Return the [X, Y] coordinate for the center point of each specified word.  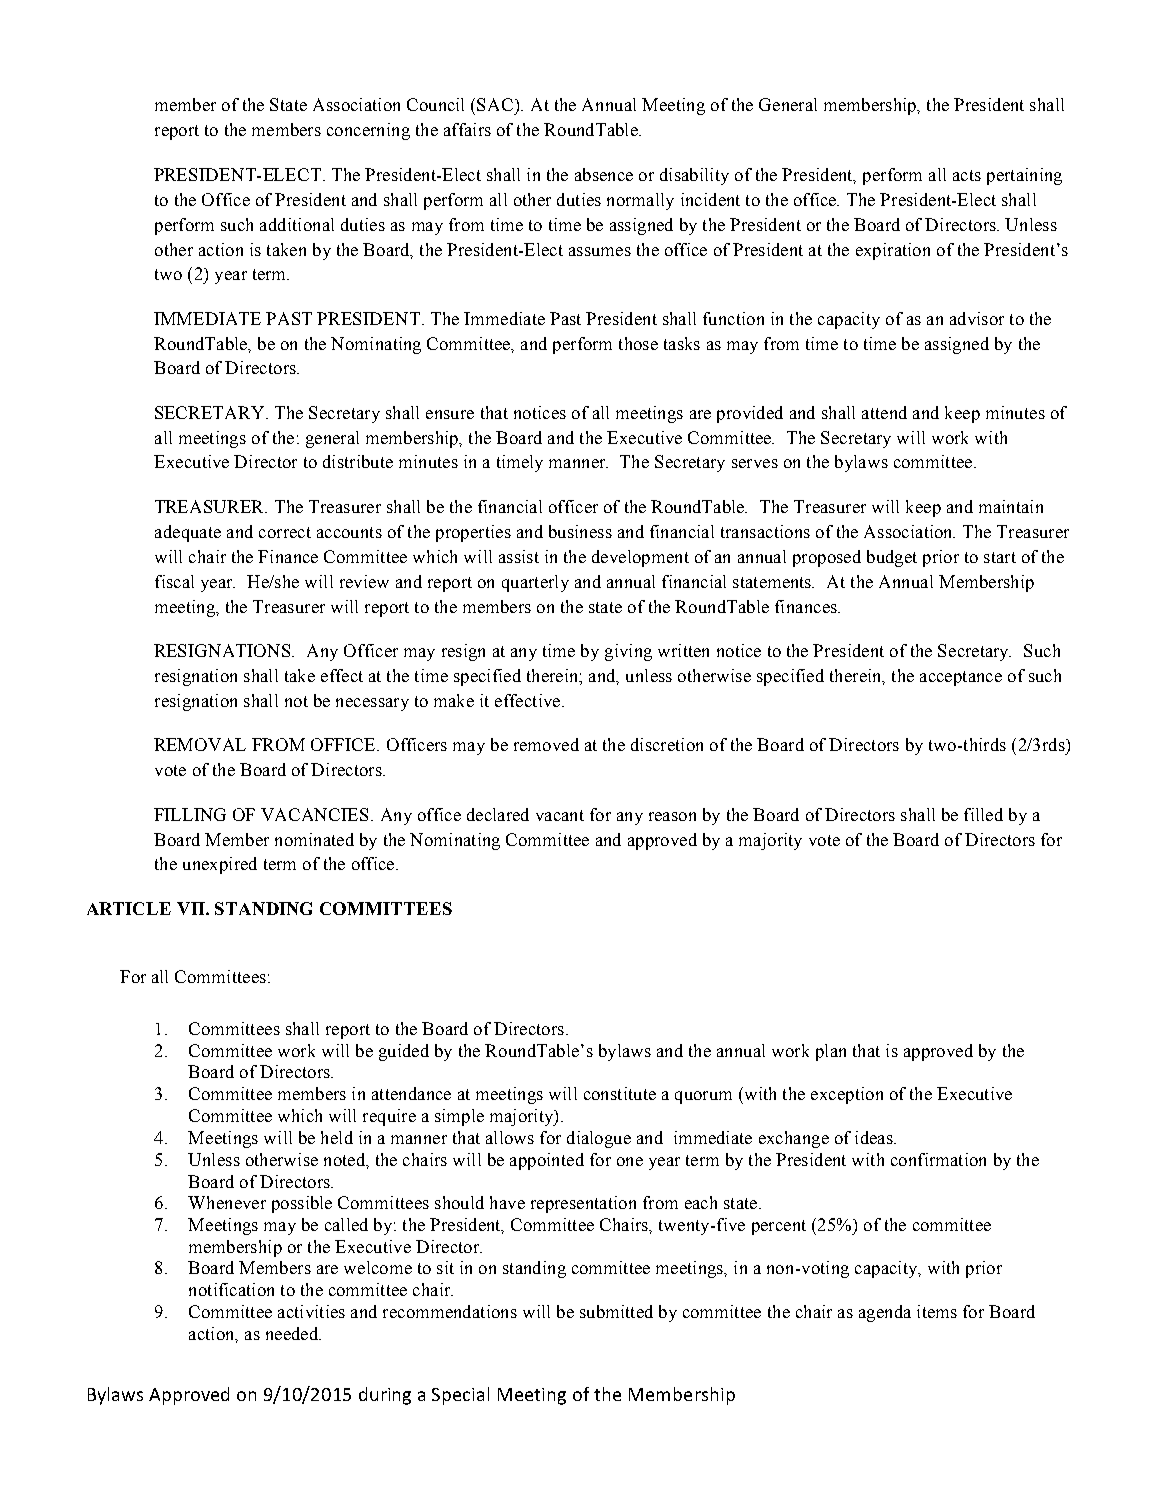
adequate [188, 533]
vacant [560, 815]
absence [604, 174]
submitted [616, 1311]
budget [892, 558]
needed [293, 1333]
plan [831, 1052]
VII [192, 908]
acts [967, 175]
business [580, 531]
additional [297, 224]
